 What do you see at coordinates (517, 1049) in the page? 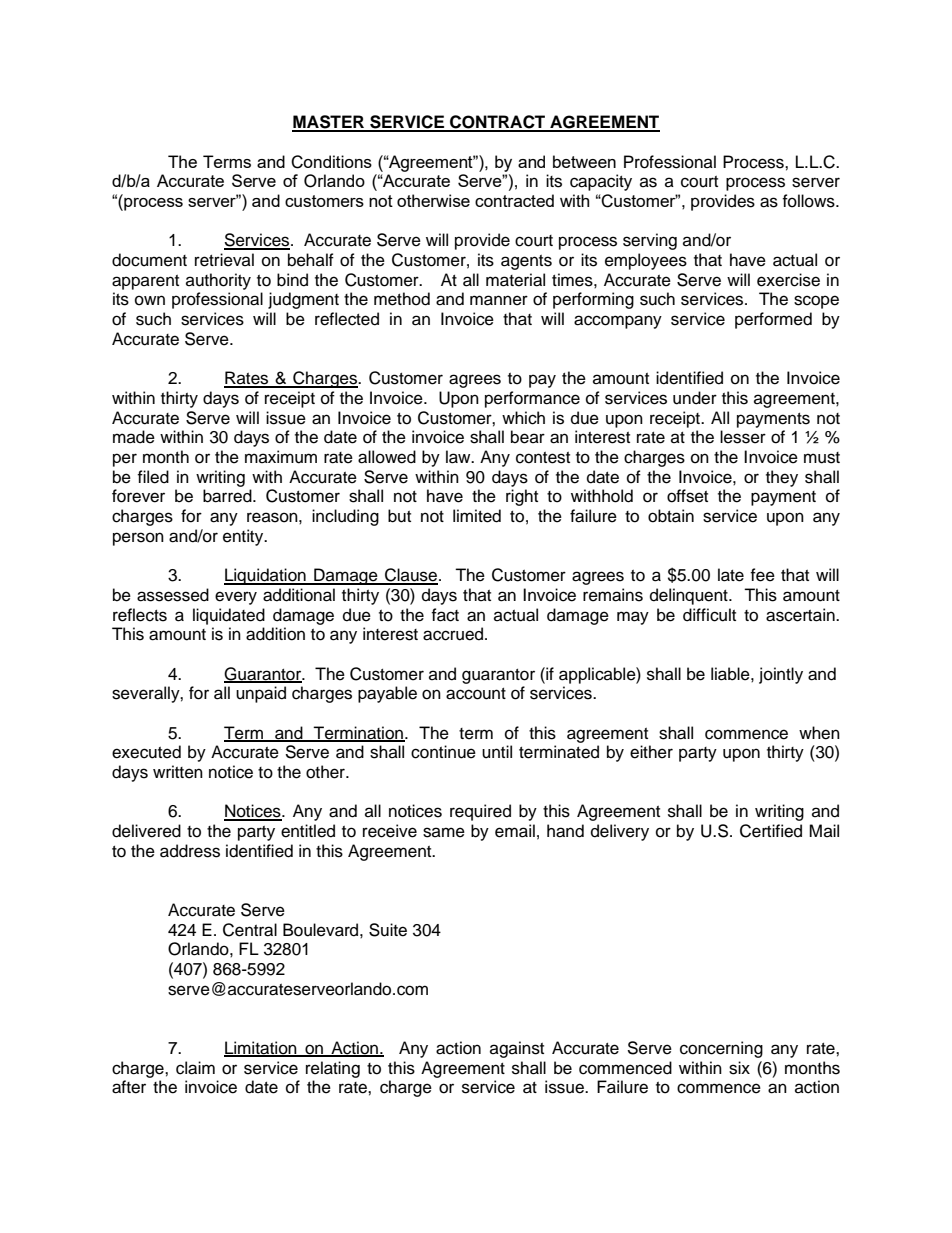
I see `against` at bounding box center [517, 1049].
